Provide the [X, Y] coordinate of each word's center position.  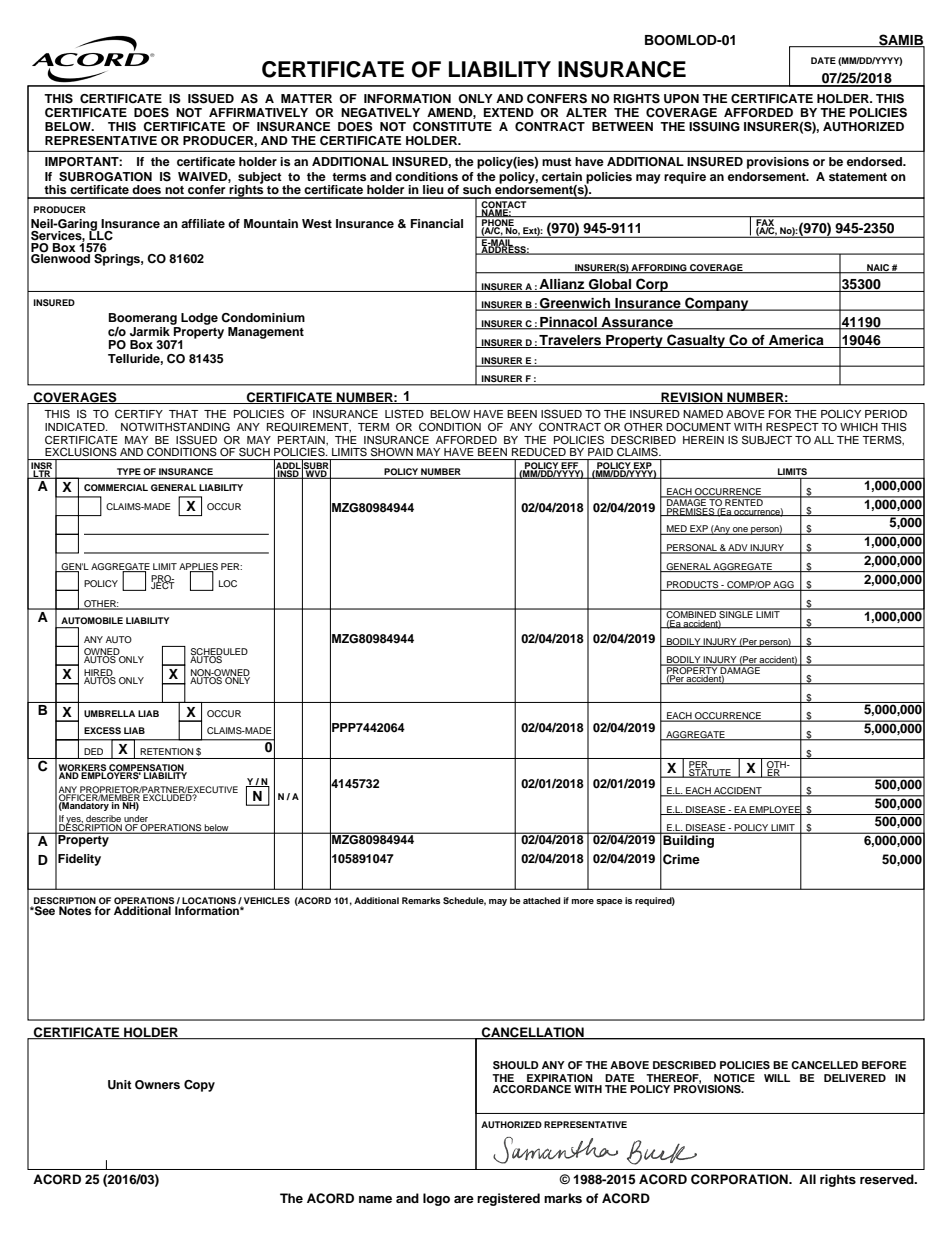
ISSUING [714, 127]
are [464, 1199]
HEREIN [703, 440]
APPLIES [198, 567]
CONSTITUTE [452, 127]
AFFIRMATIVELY [258, 112]
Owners [157, 1085]
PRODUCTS [693, 586]
